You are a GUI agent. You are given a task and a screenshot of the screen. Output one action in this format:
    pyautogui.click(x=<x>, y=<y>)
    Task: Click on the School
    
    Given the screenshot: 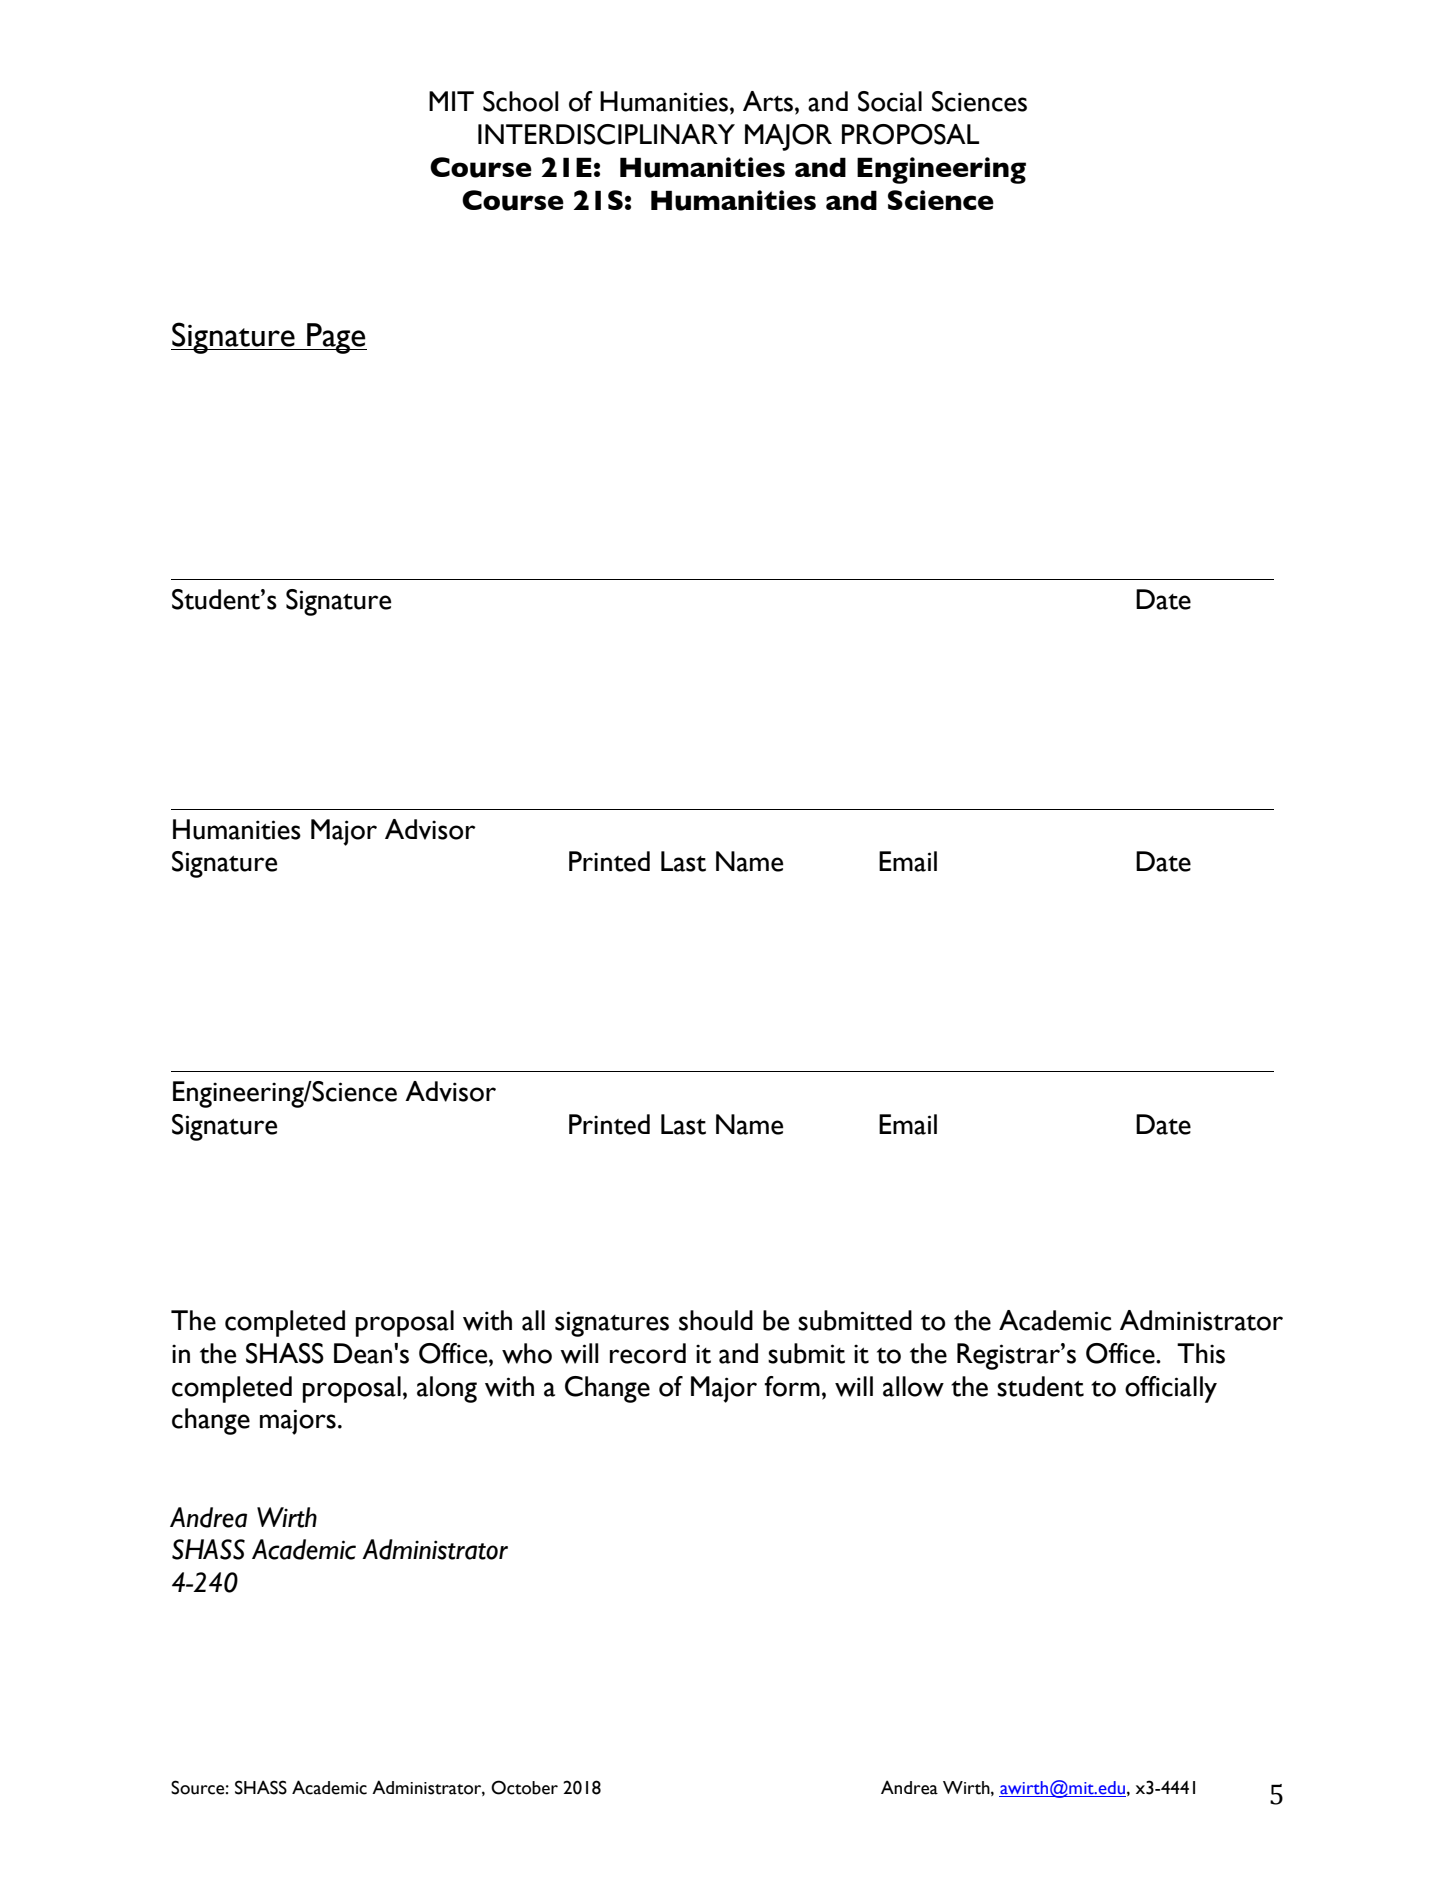 What is the action you would take?
    pyautogui.click(x=520, y=101)
